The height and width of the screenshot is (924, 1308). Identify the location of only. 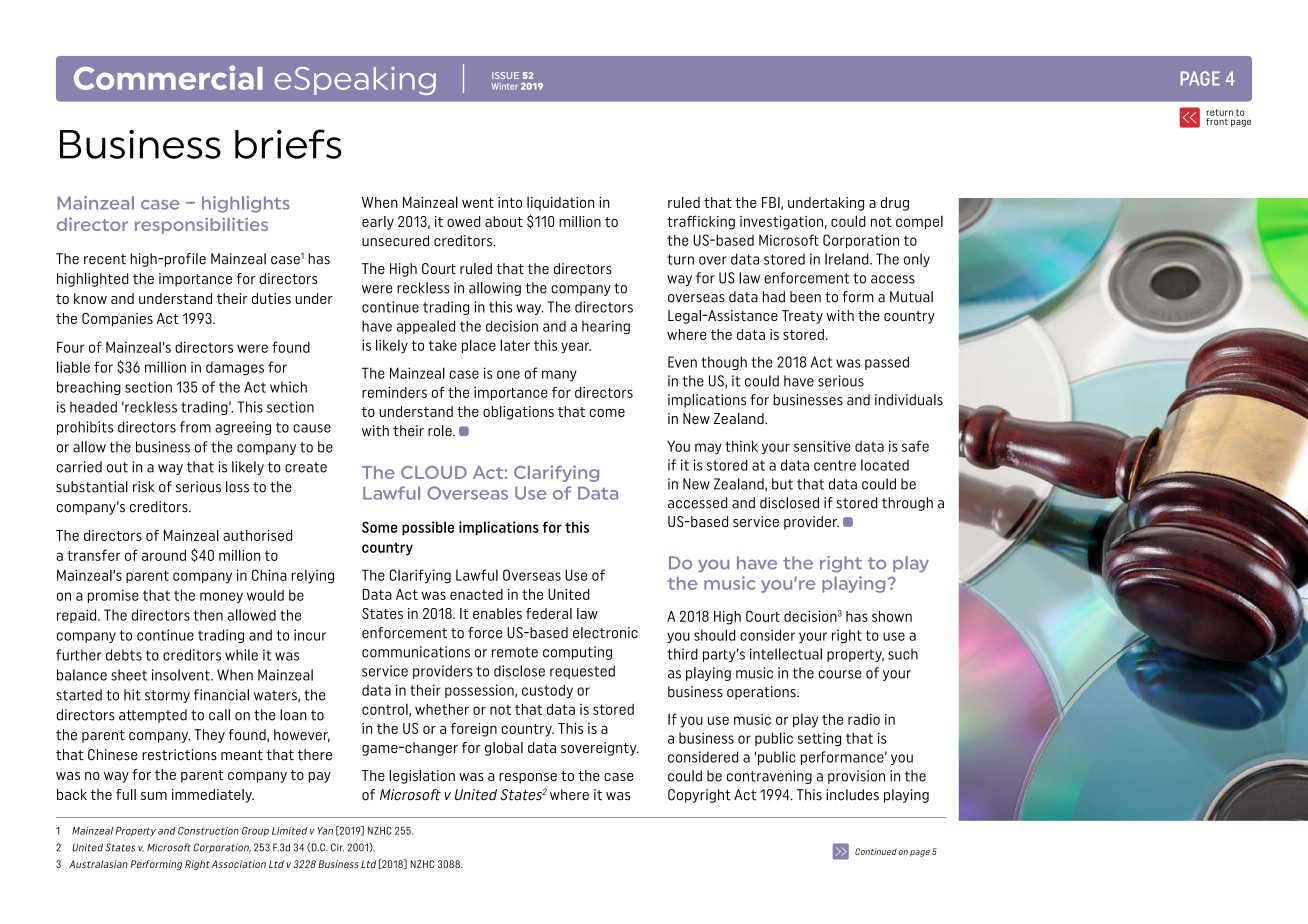
(917, 260).
